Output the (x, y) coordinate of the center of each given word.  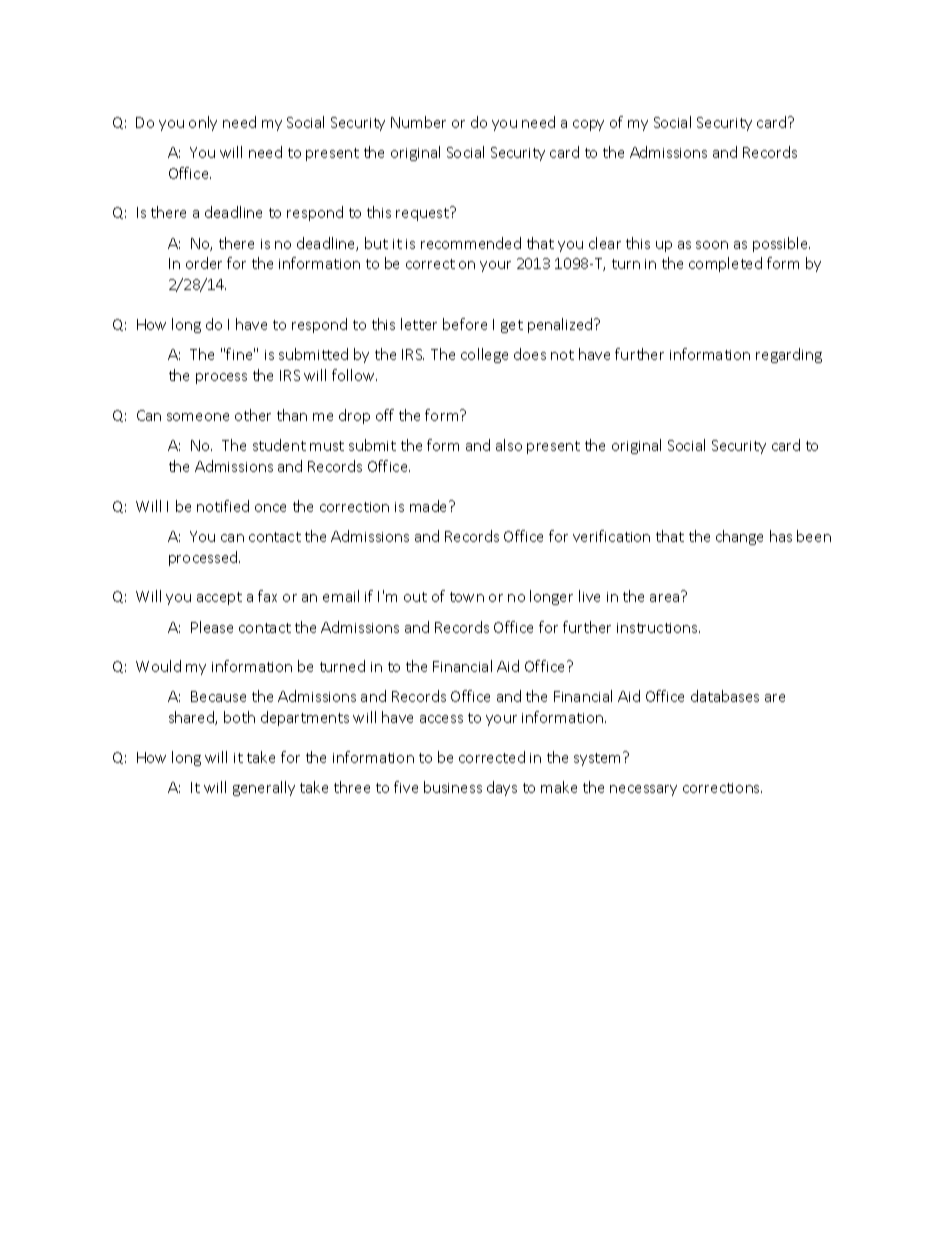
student (279, 445)
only (203, 123)
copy (588, 125)
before (465, 324)
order (204, 263)
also (509, 445)
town (467, 597)
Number (418, 122)
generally (264, 788)
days (502, 788)
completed (725, 264)
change (739, 537)
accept (219, 598)
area (664, 598)
